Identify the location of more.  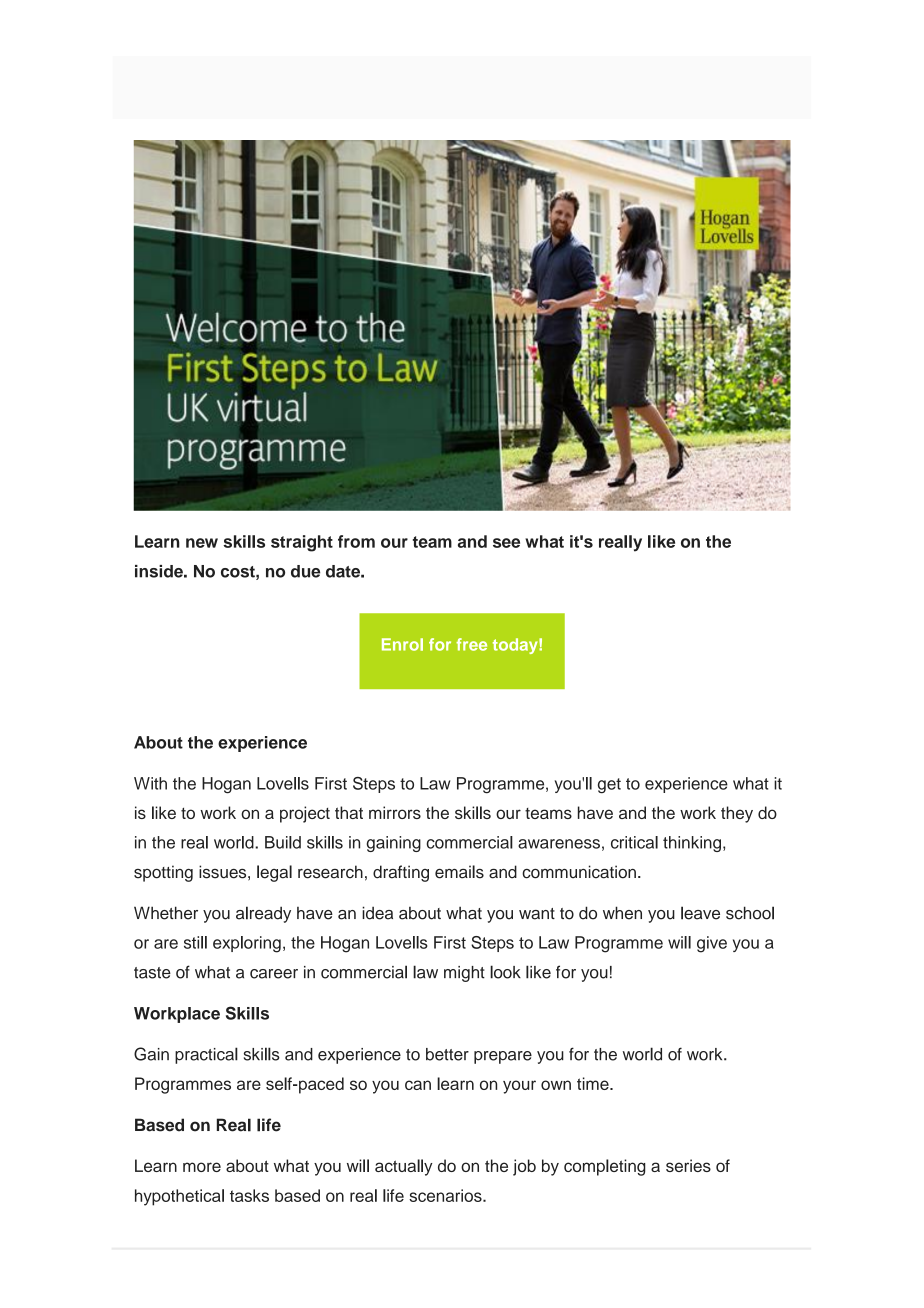
(202, 1167).
